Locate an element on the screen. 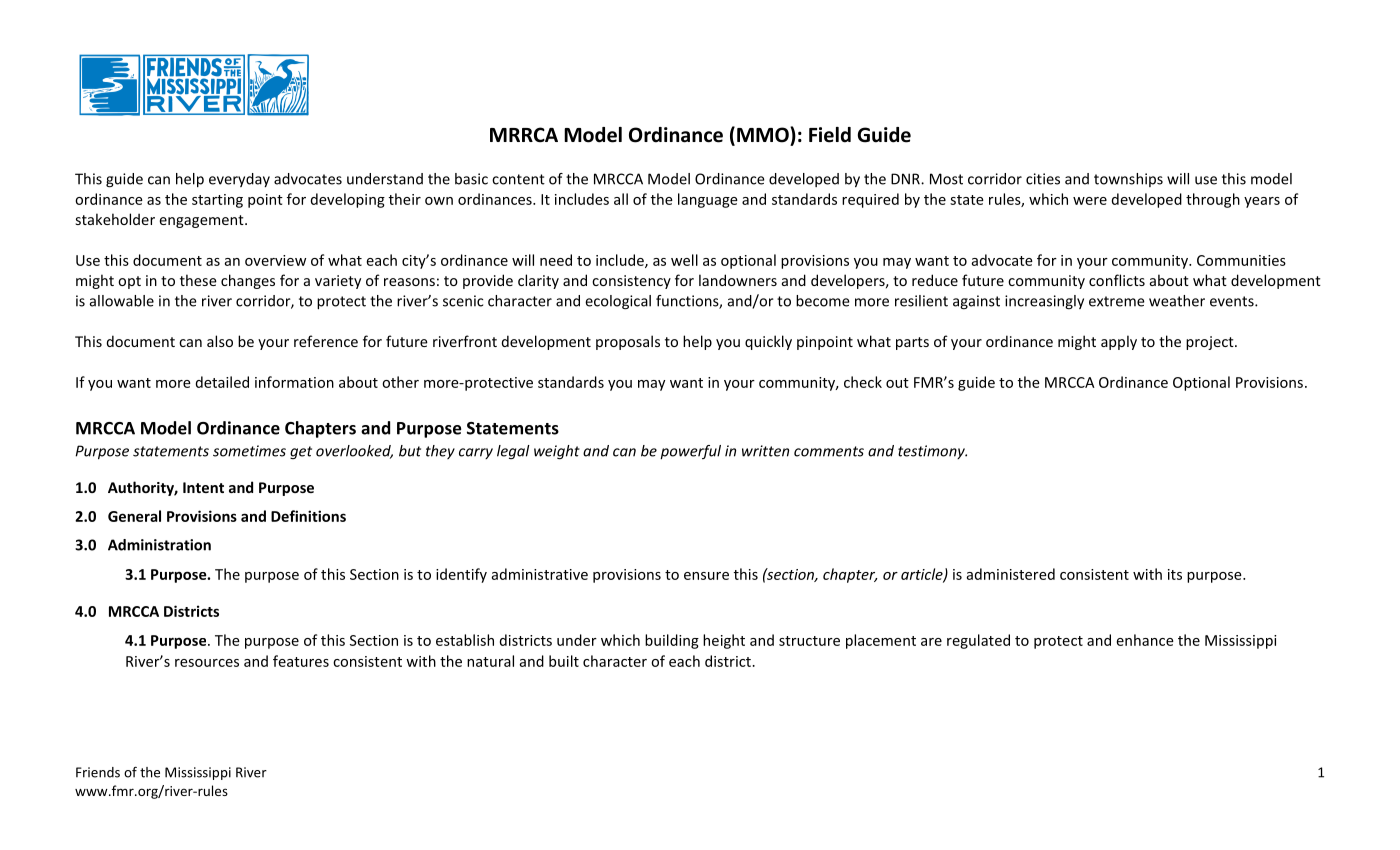  apply is located at coordinates (1119, 342).
